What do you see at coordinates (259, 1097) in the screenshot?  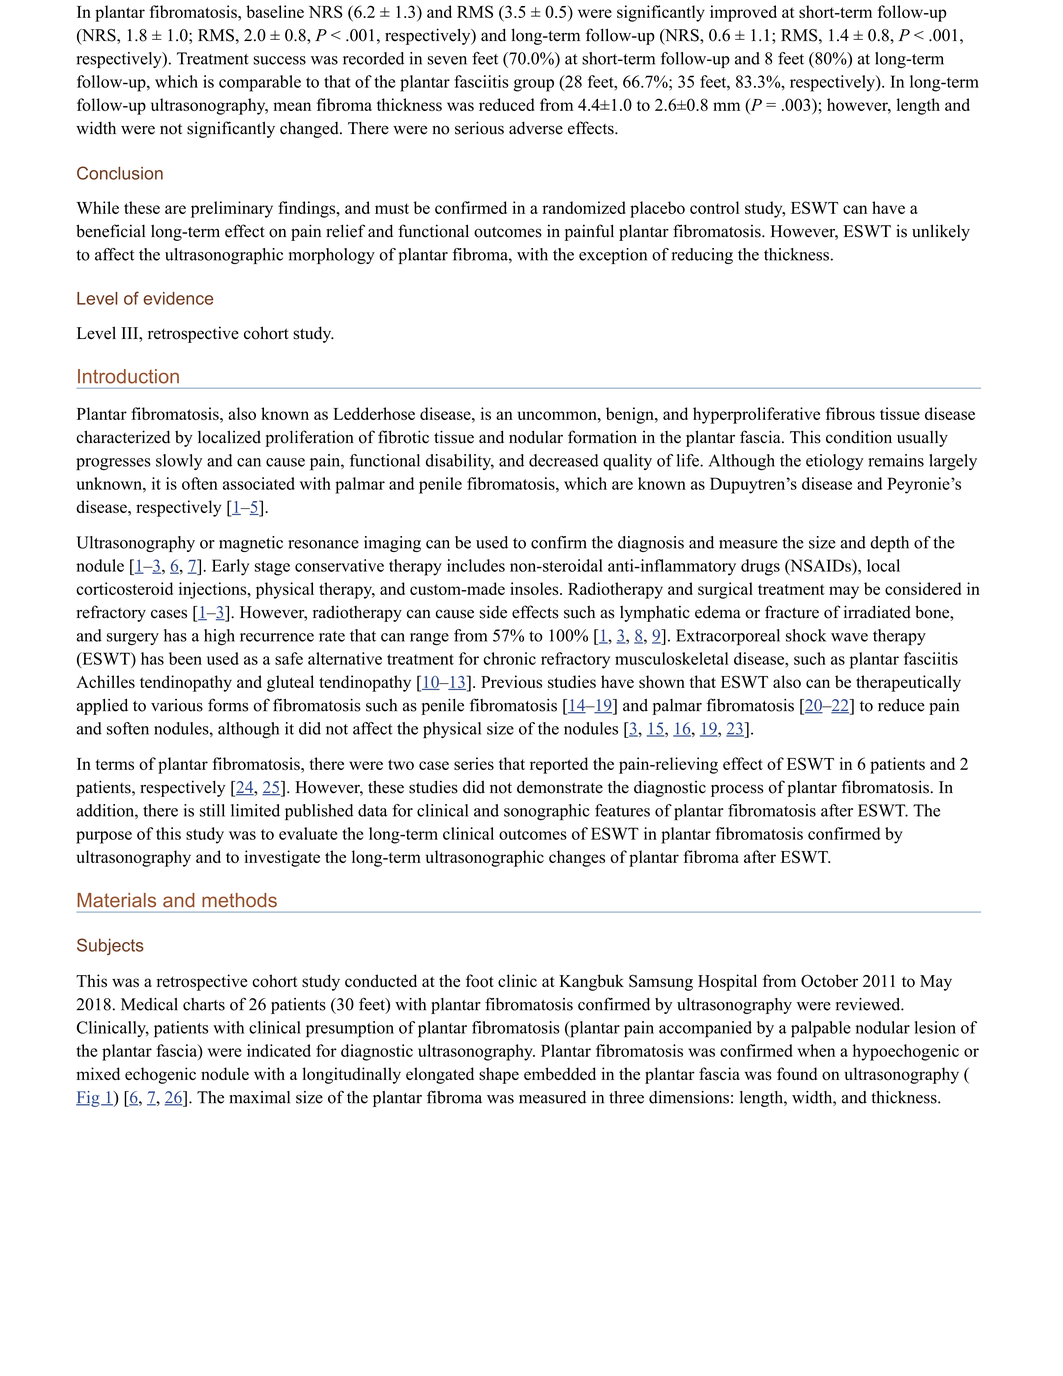 I see `maximal` at bounding box center [259, 1097].
